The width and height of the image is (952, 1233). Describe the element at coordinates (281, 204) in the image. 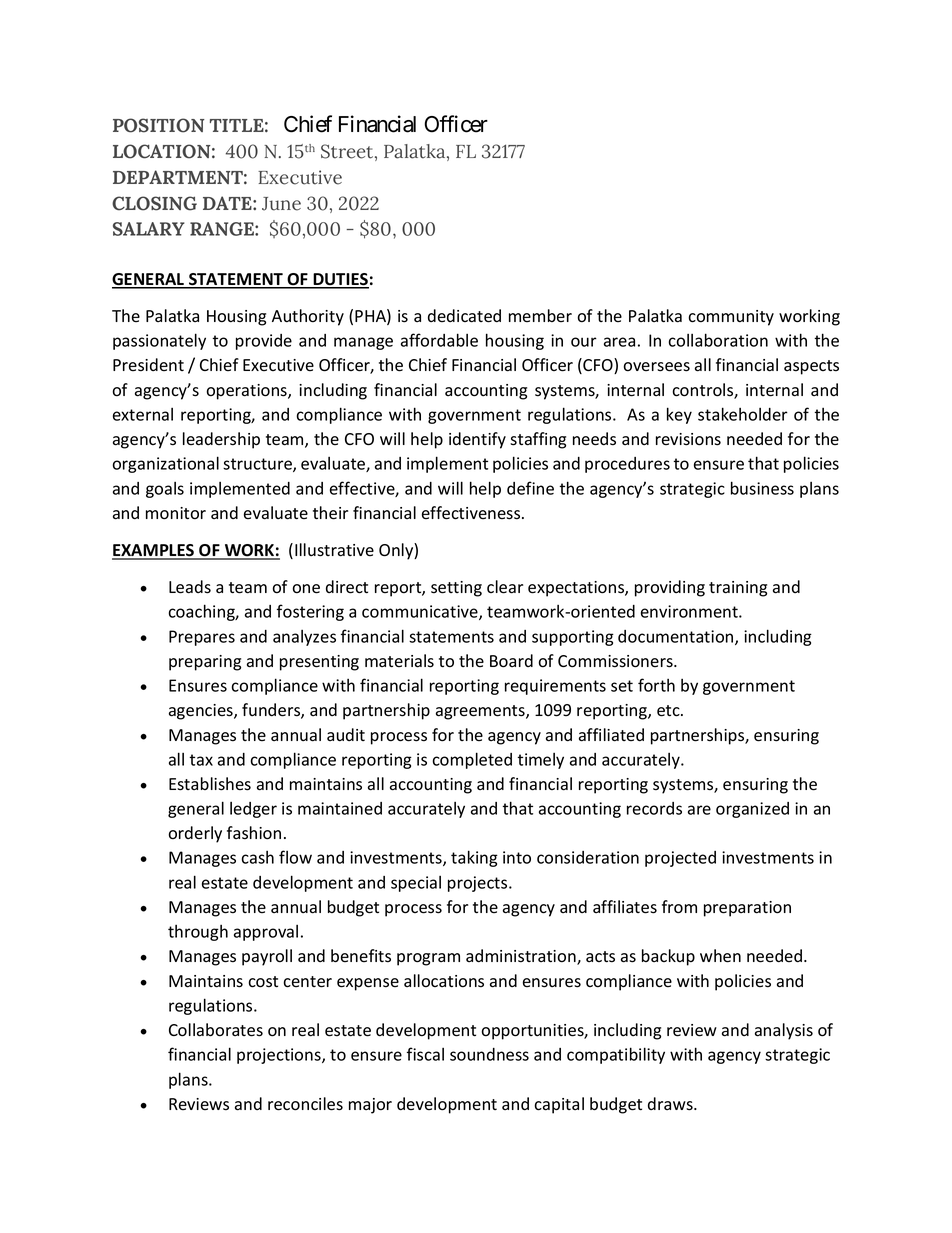

I see `June` at that location.
